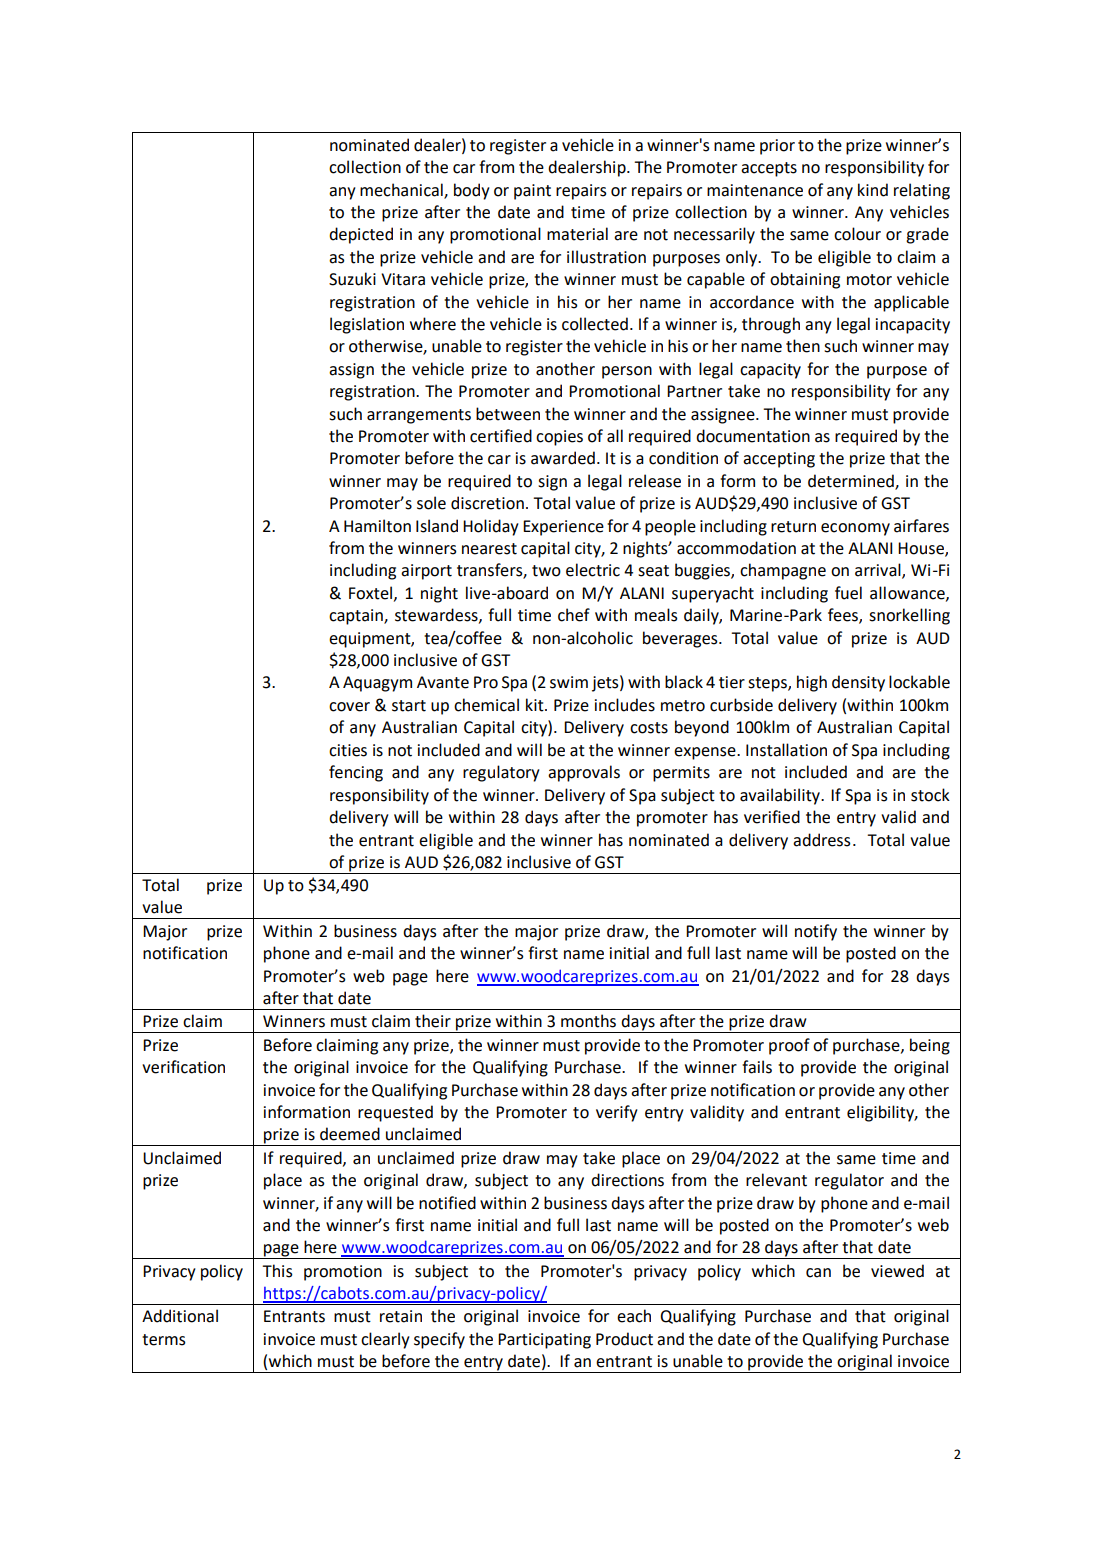  I want to click on Participating, so click(544, 1341).
